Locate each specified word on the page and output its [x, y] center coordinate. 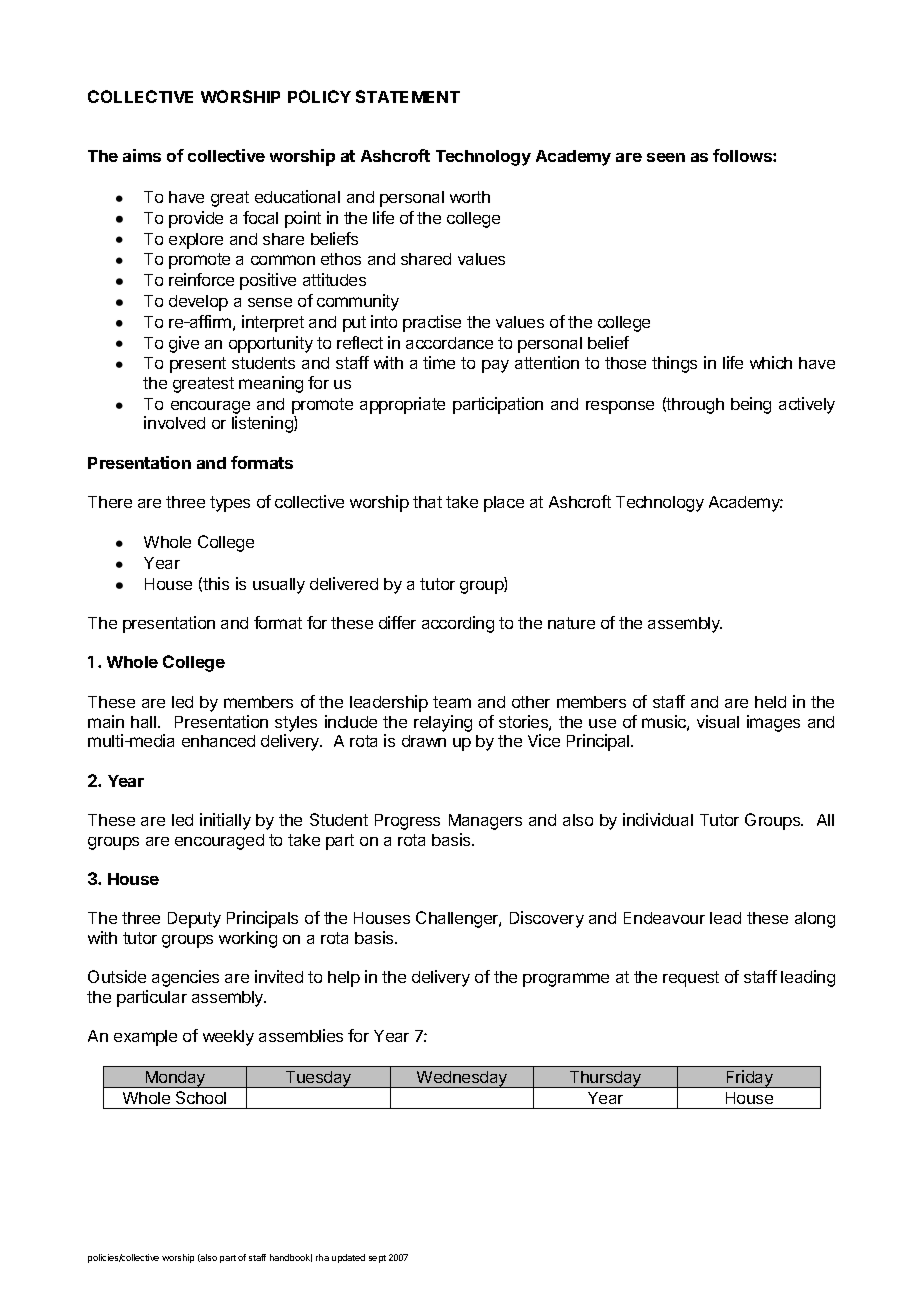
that [427, 502]
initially [225, 821]
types [230, 504]
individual [658, 819]
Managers [485, 822]
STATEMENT [408, 96]
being [751, 405]
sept [377, 1259]
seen [666, 157]
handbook [291, 1258]
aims [142, 155]
